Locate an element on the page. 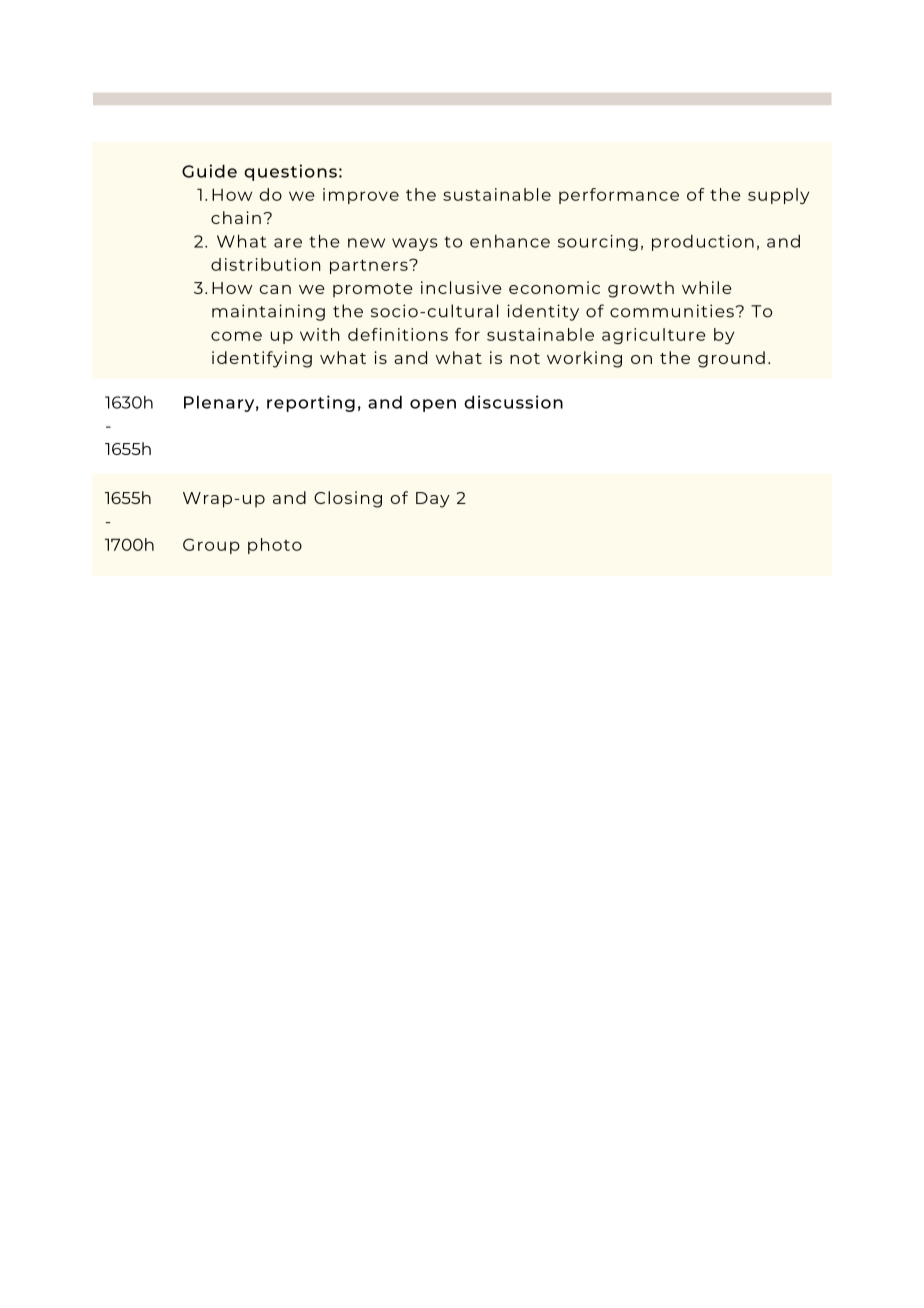  supply is located at coordinates (778, 196).
